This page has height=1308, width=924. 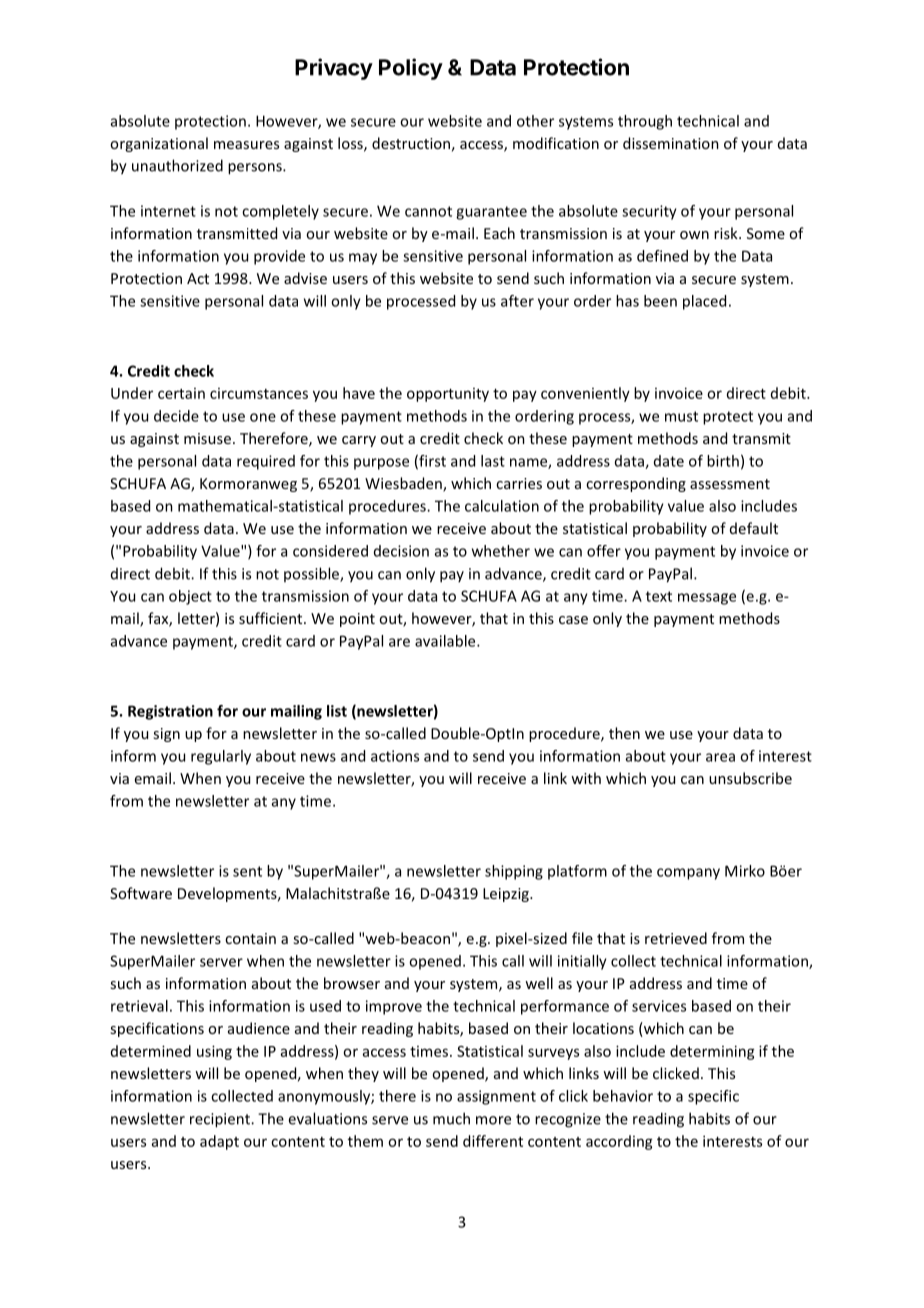 I want to click on area, so click(x=720, y=757).
